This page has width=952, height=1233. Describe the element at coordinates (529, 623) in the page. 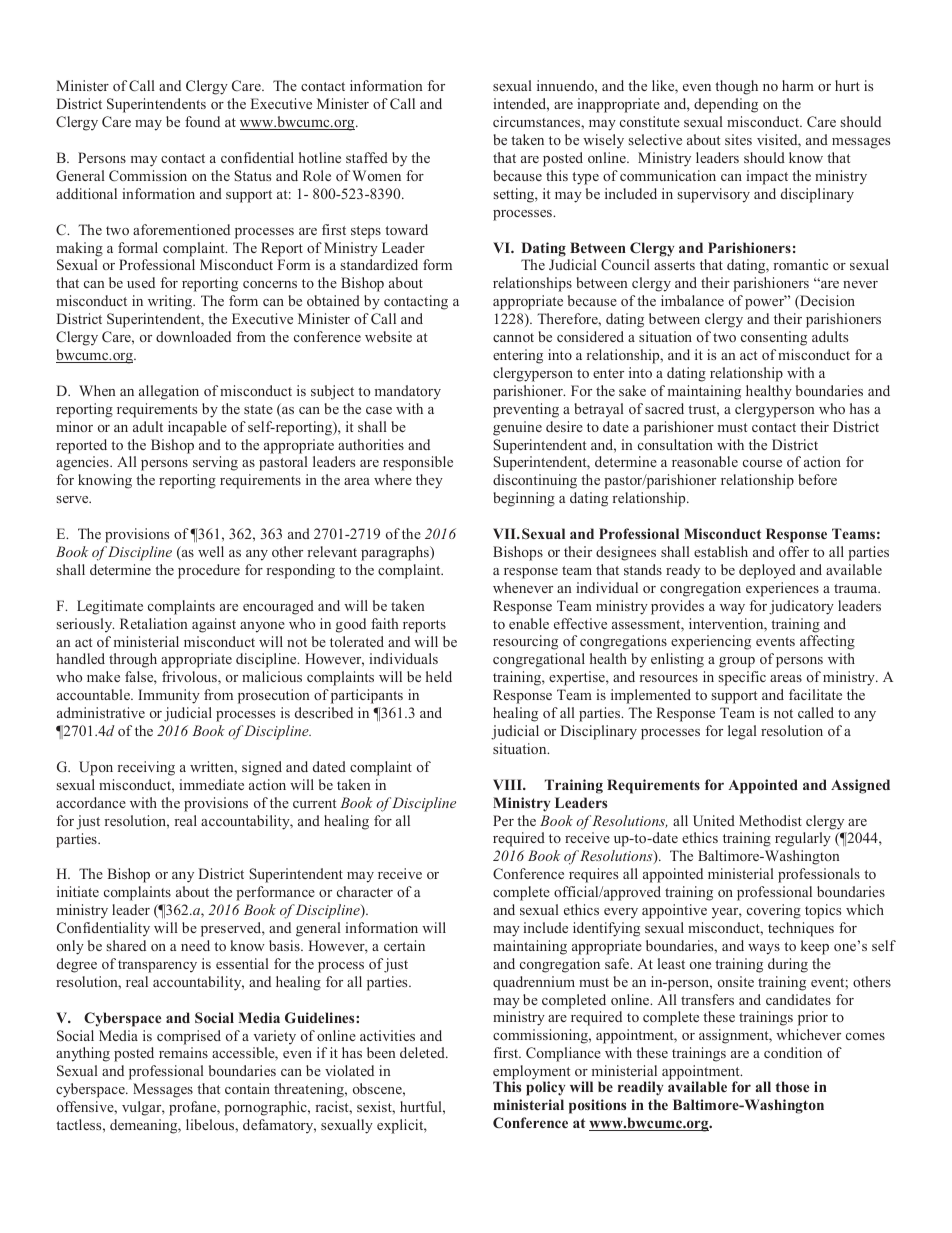

I see `enable` at that location.
